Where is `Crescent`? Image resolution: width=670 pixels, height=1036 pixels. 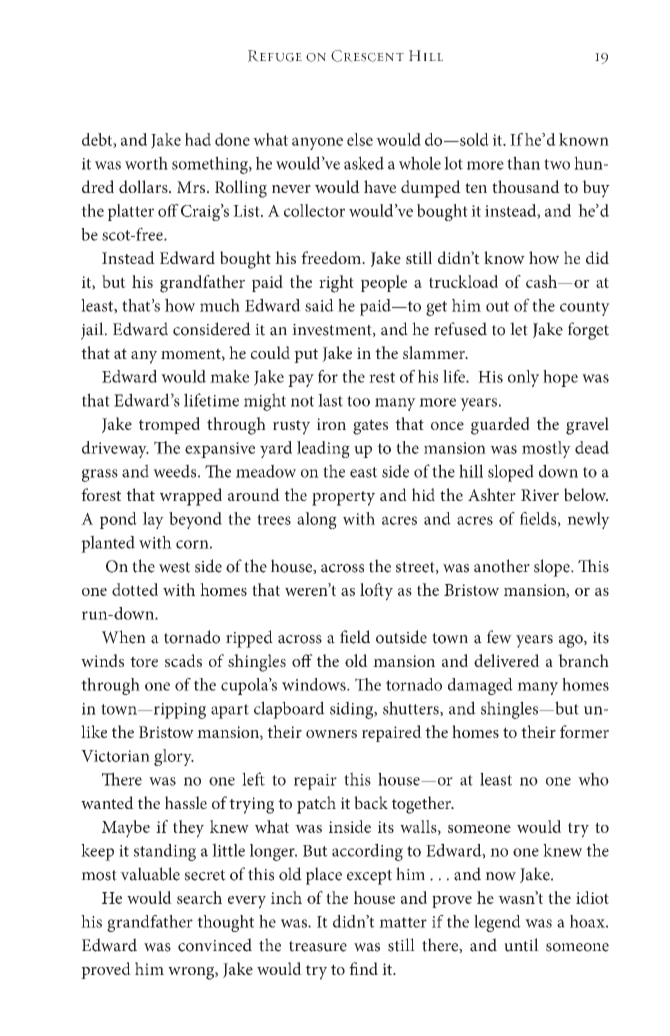
Crescent is located at coordinates (367, 56).
